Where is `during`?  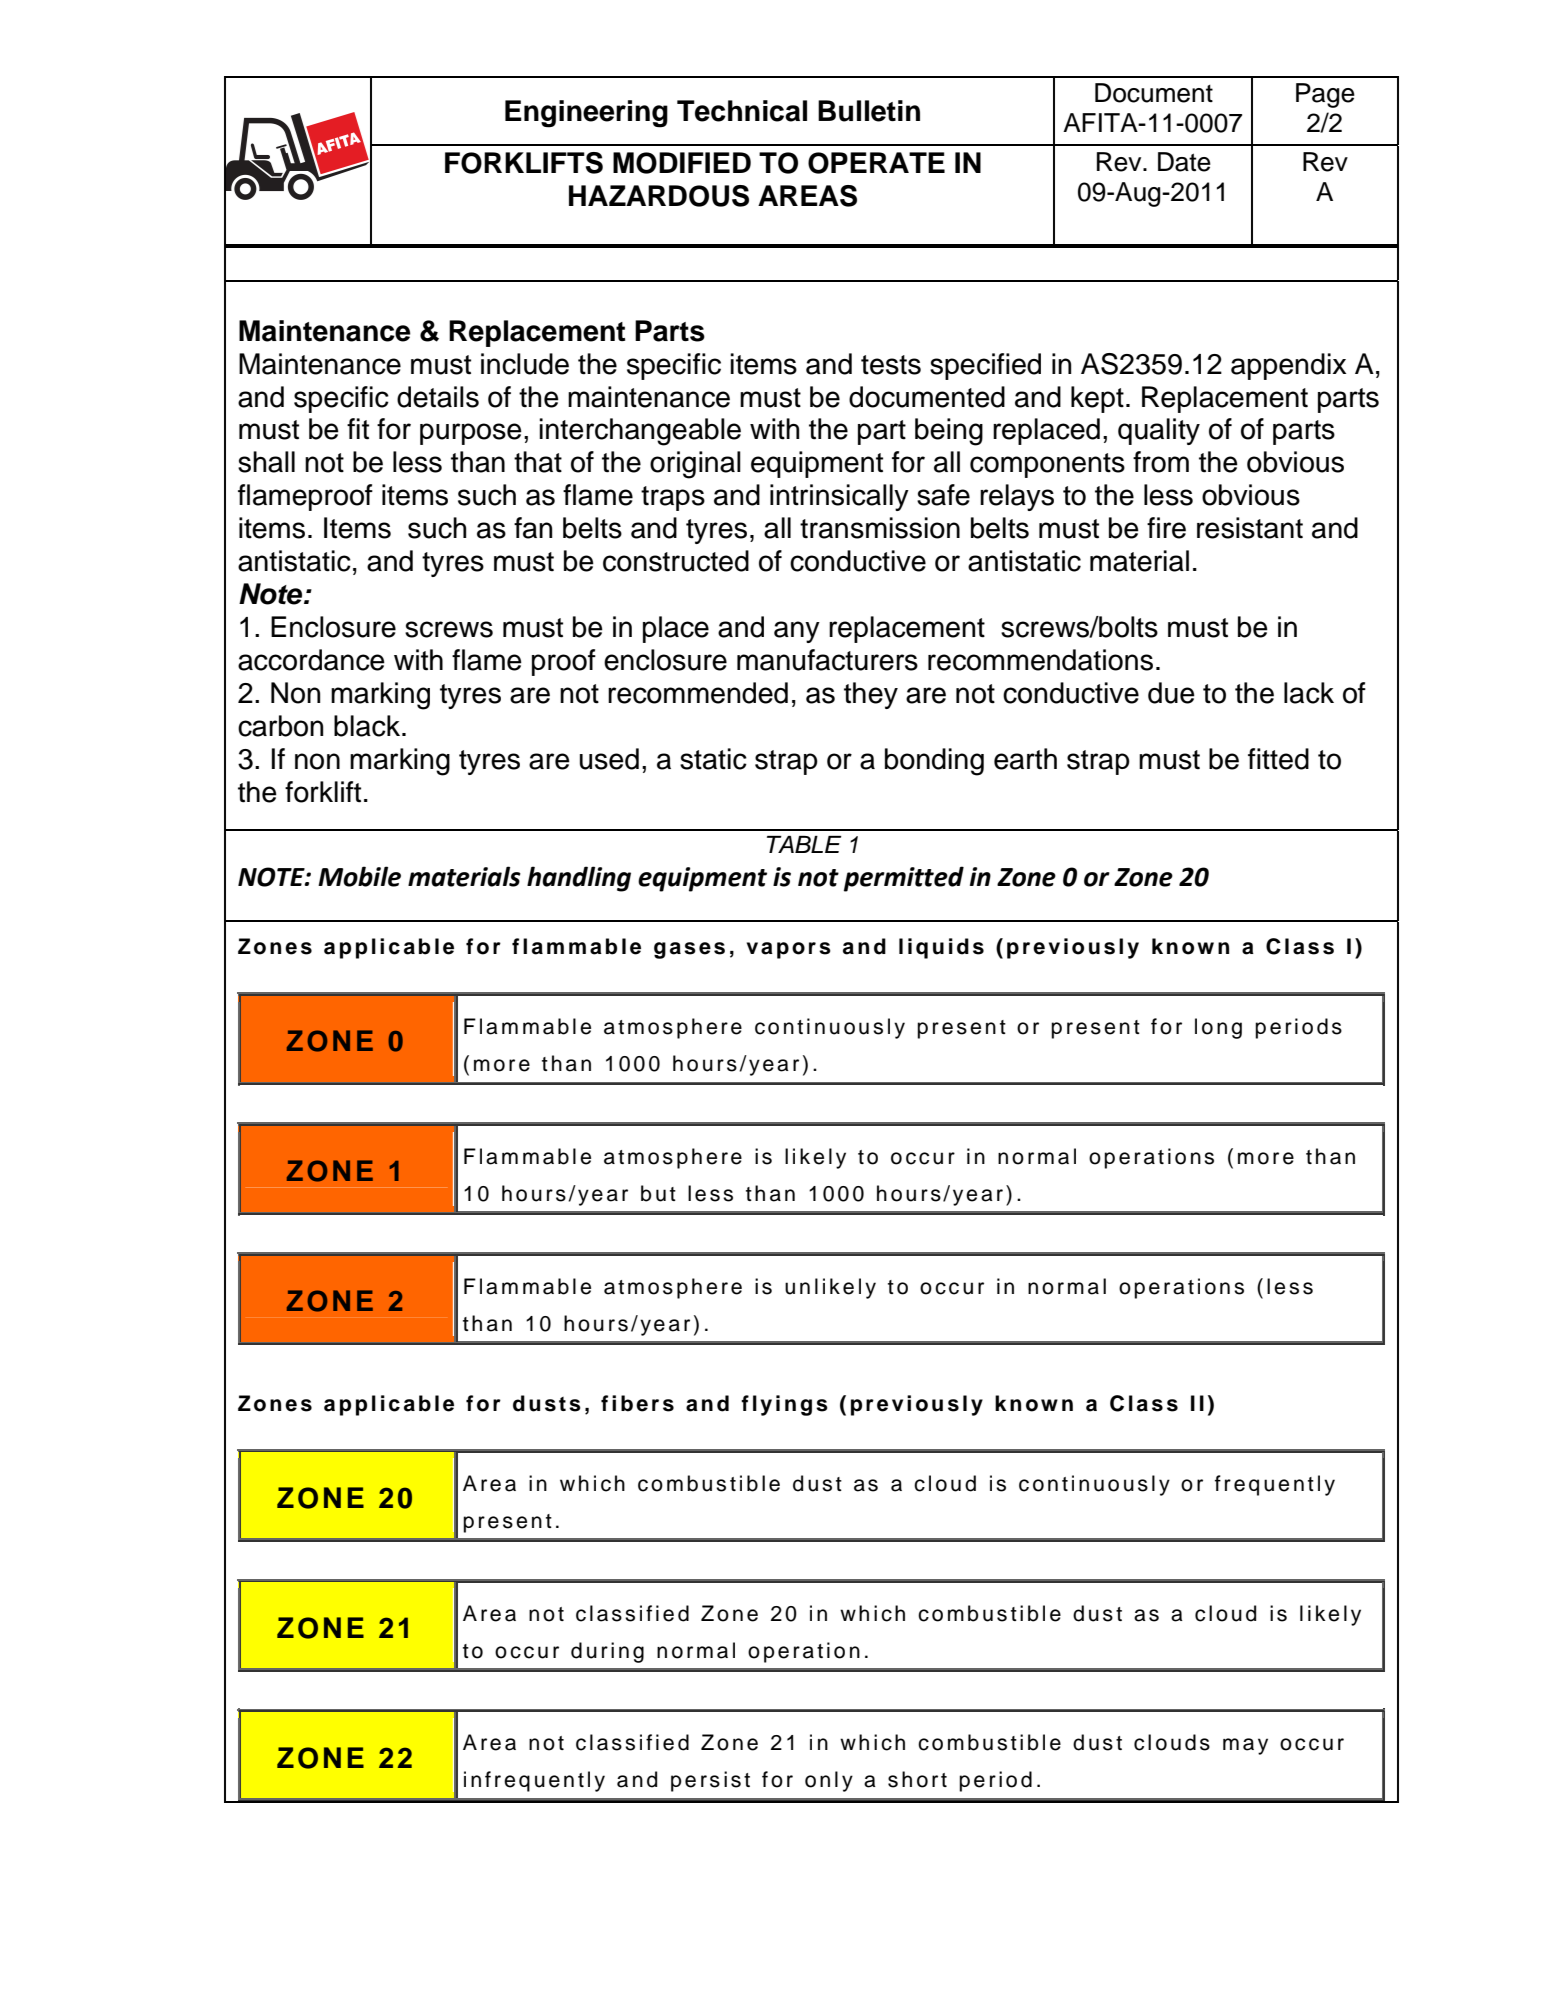 during is located at coordinates (607, 1652).
